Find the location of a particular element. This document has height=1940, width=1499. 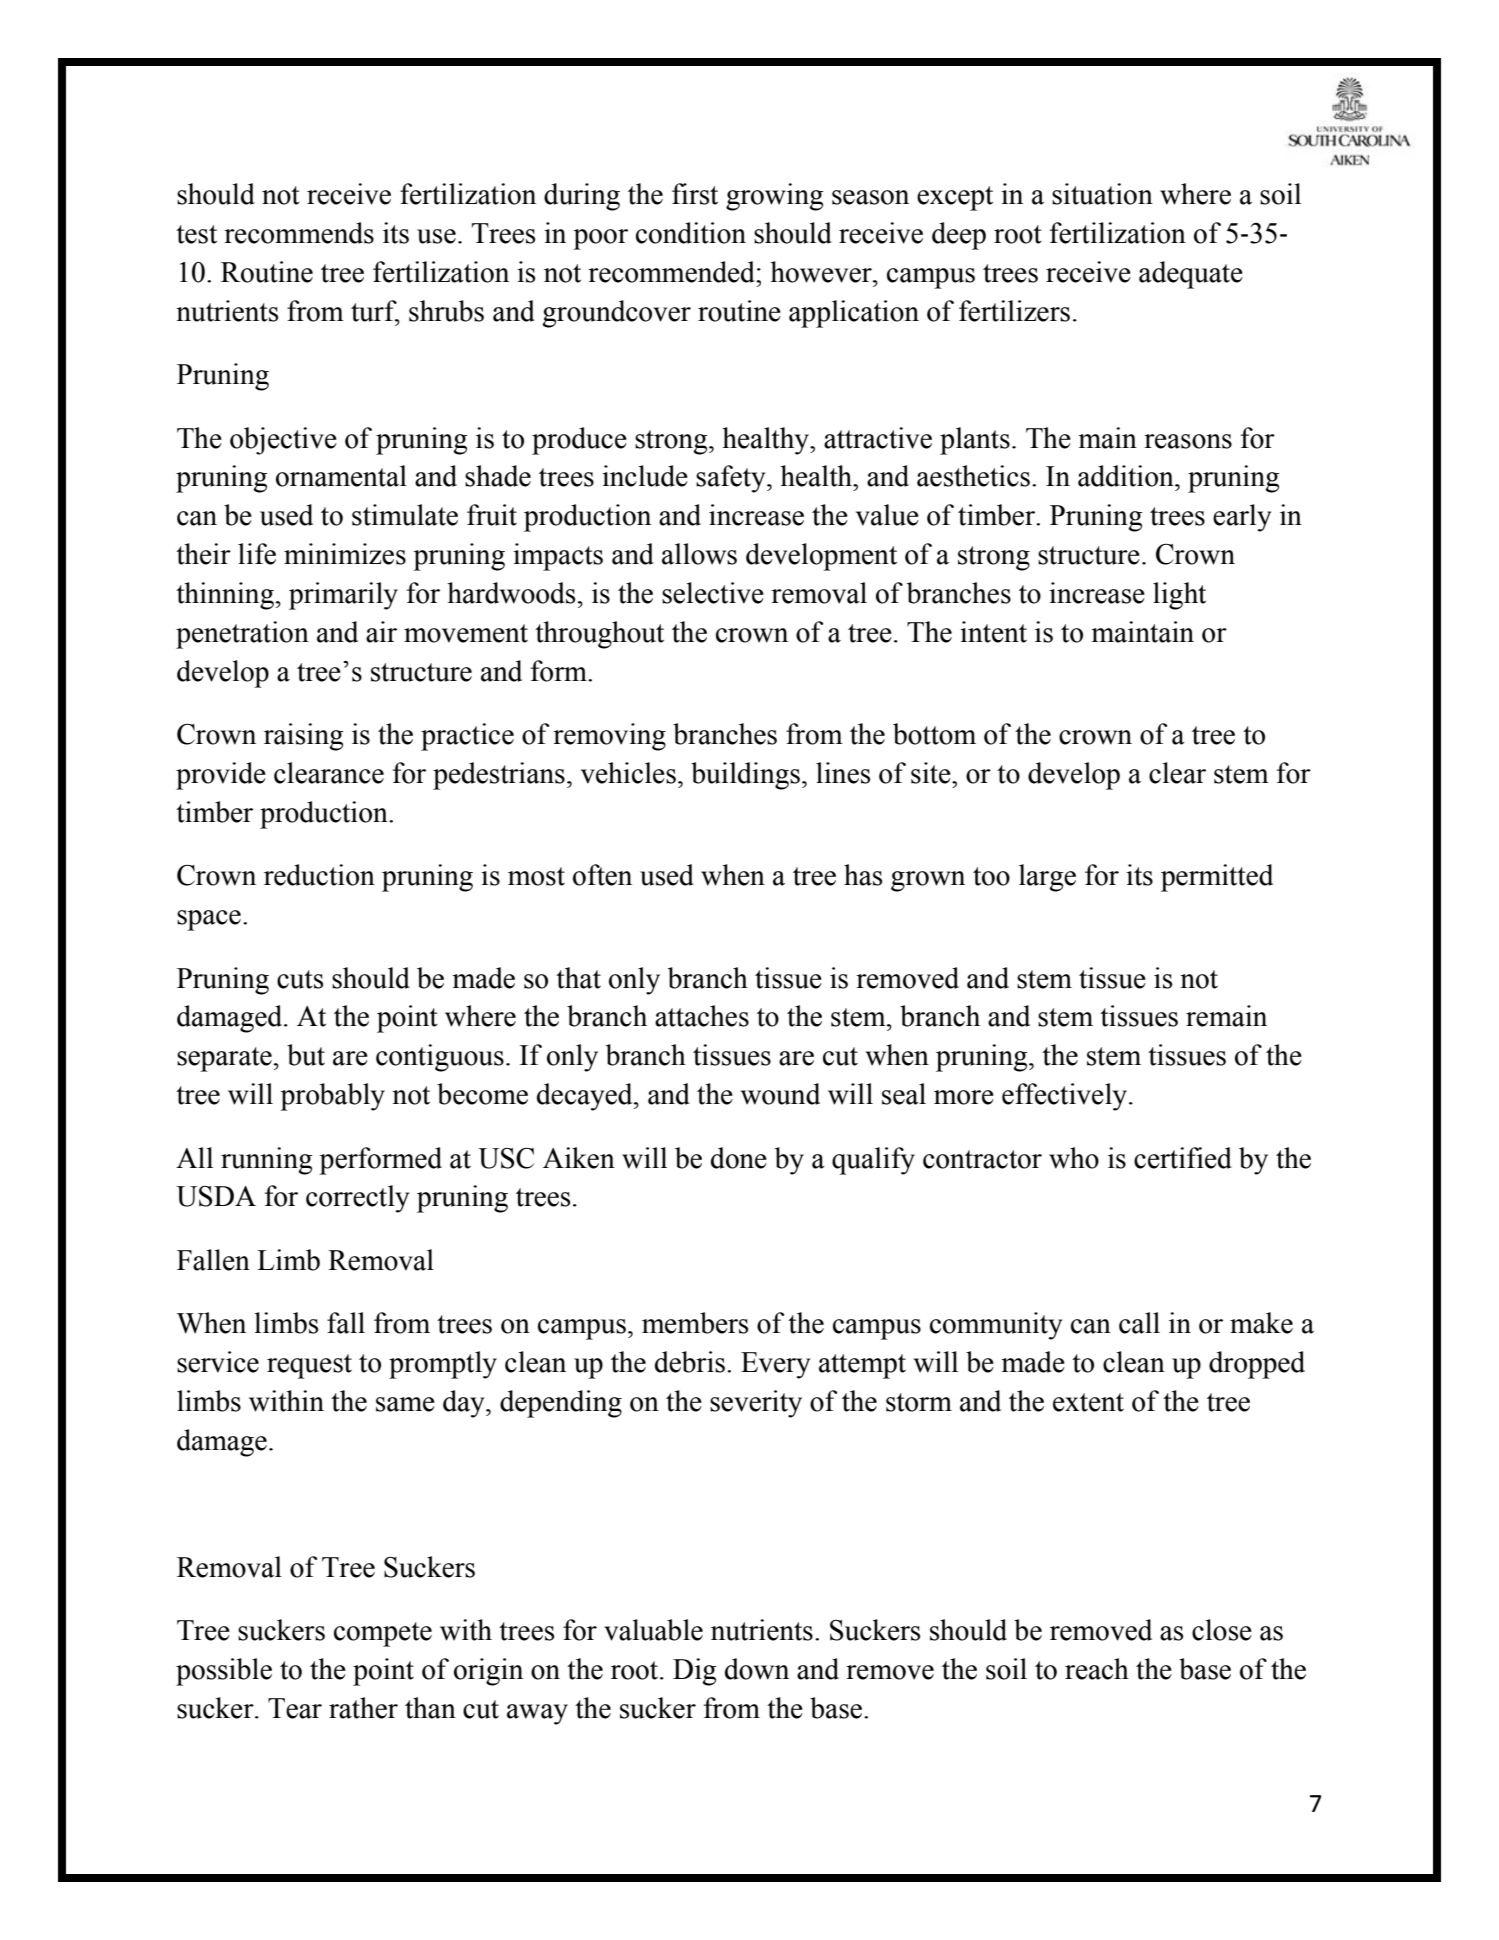

cuts is located at coordinates (300, 979).
